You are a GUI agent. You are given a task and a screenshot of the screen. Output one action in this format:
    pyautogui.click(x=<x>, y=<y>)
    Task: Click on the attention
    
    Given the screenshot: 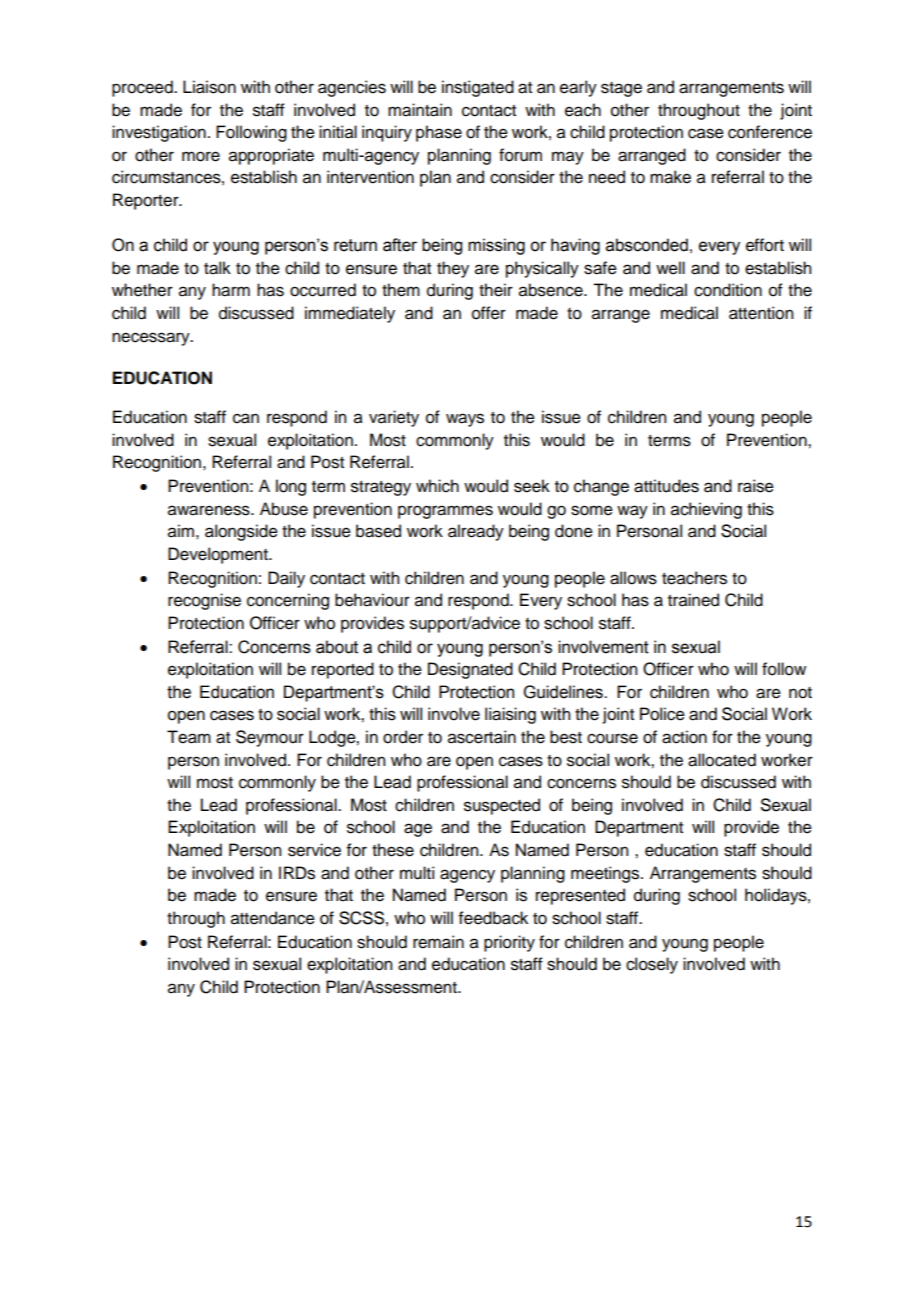 What is the action you would take?
    pyautogui.click(x=761, y=313)
